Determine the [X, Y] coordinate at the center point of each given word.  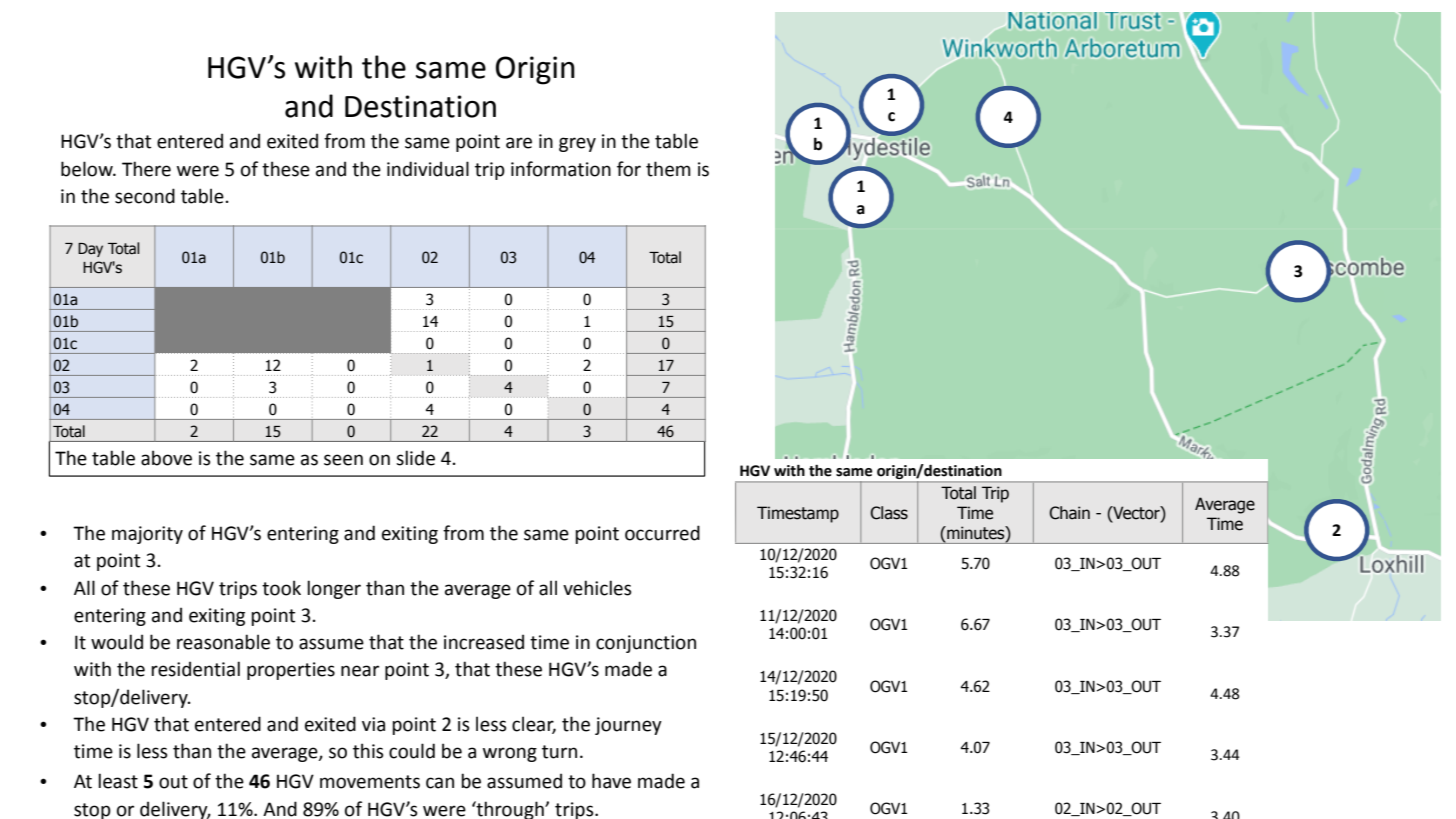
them [668, 169]
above [166, 458]
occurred [662, 533]
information [561, 169]
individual [428, 169]
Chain [1069, 513]
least [118, 781]
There [146, 169]
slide [415, 458]
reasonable [223, 642]
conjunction [646, 644]
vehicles [597, 588]
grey [577, 144]
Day [90, 250]
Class [889, 513]
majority [147, 535]
